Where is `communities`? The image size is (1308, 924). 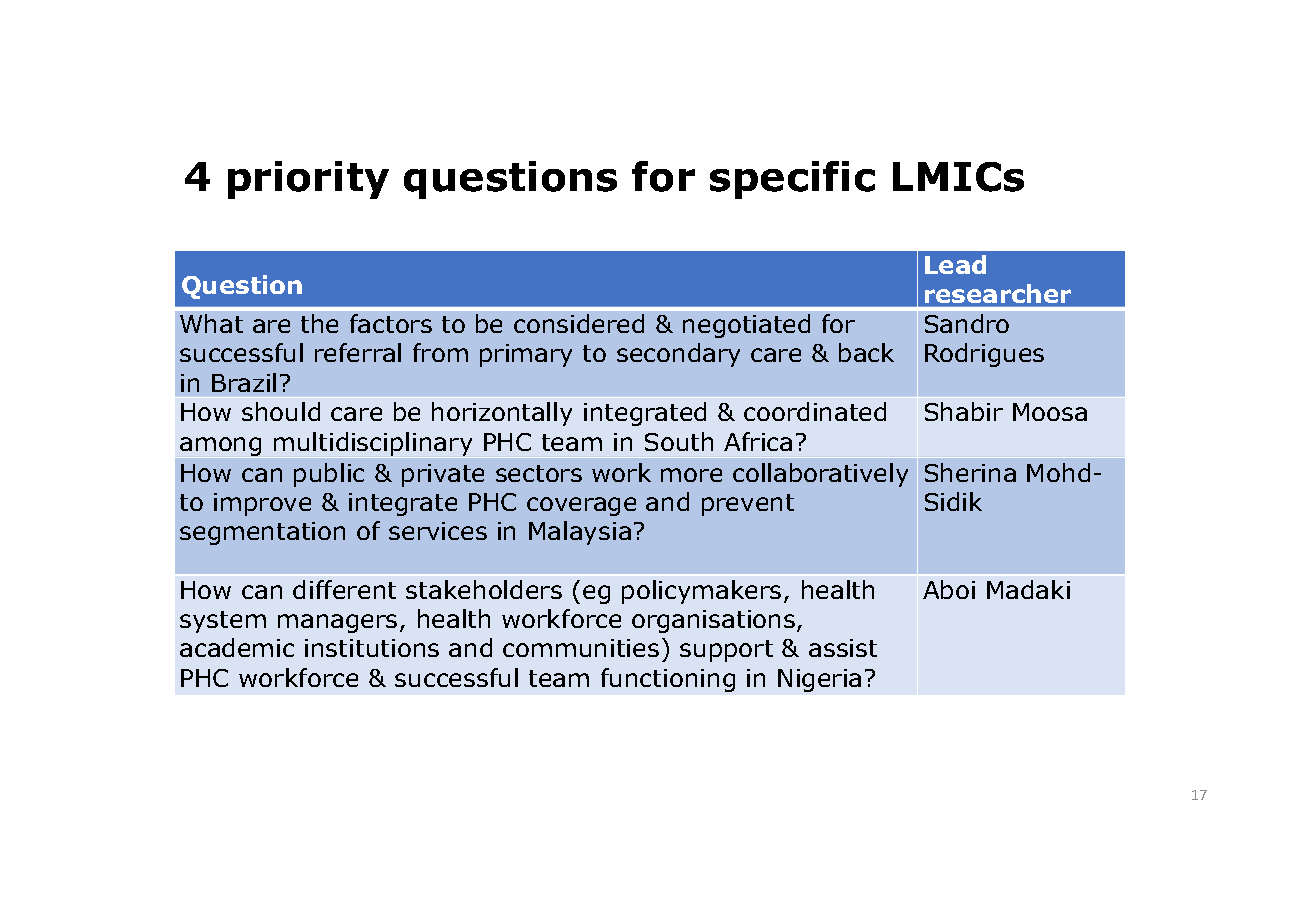 communities is located at coordinates (581, 648).
